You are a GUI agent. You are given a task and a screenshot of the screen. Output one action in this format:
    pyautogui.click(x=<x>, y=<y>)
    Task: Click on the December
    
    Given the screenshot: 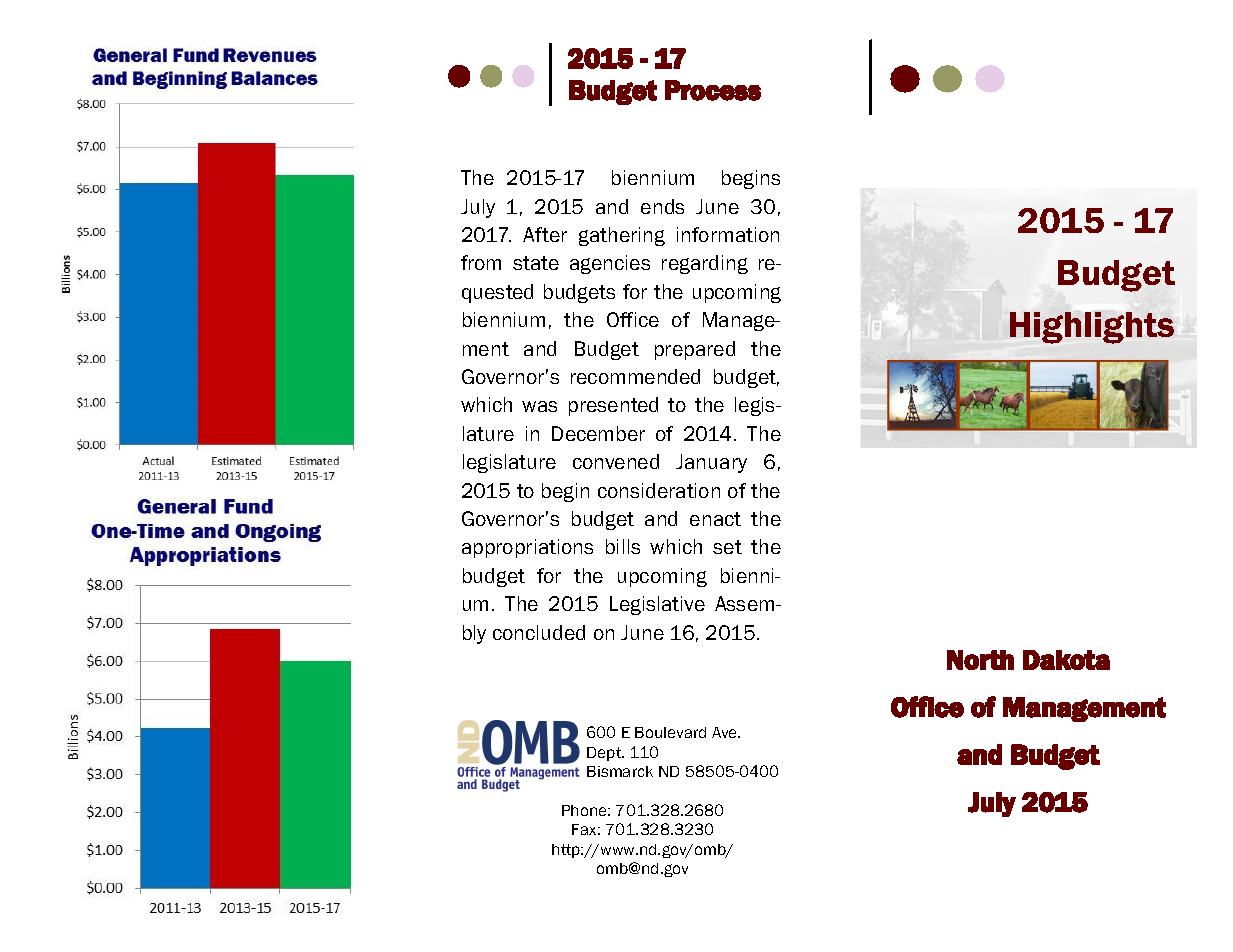 What is the action you would take?
    pyautogui.click(x=598, y=433)
